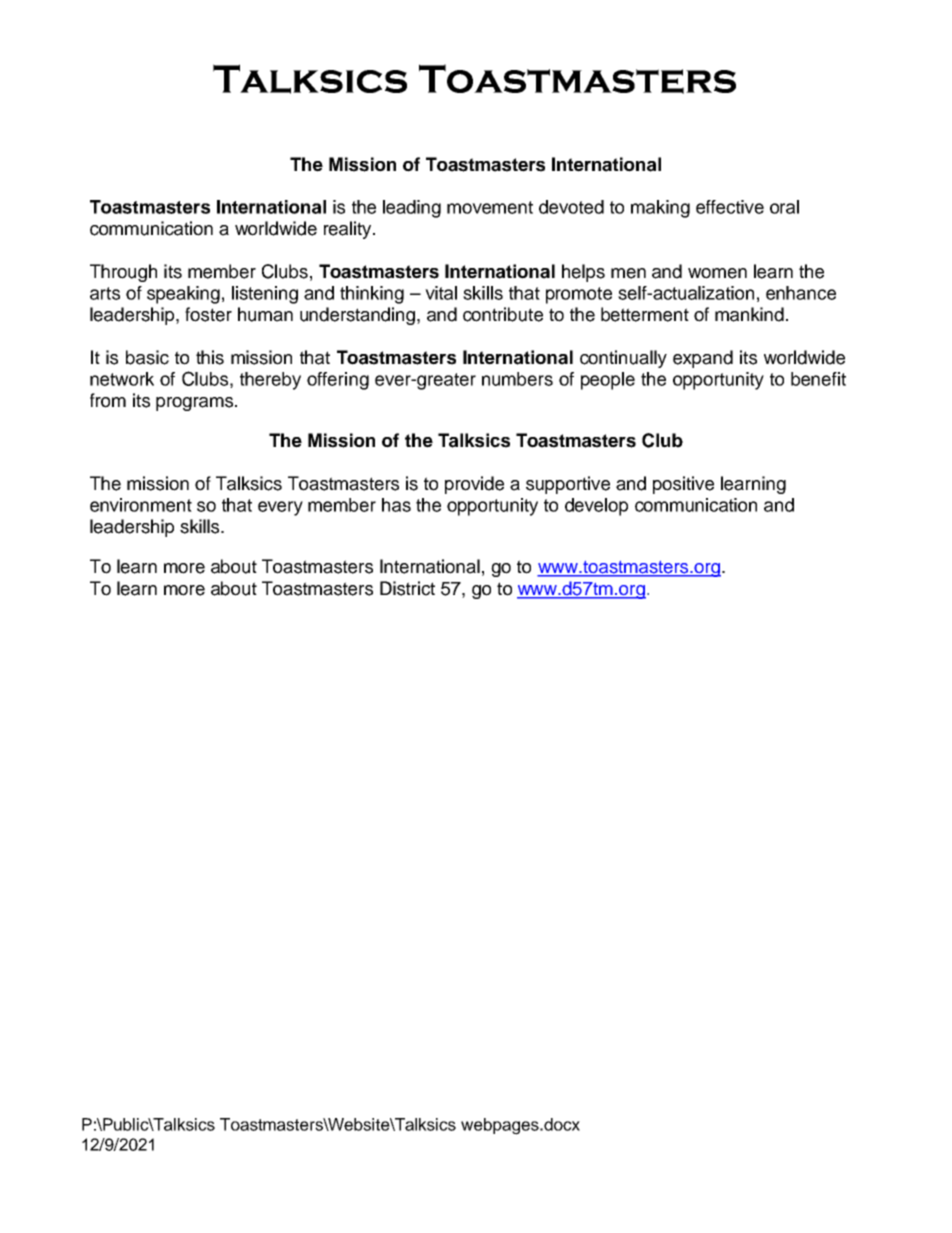  What do you see at coordinates (503, 314) in the screenshot?
I see `contribute` at bounding box center [503, 314].
